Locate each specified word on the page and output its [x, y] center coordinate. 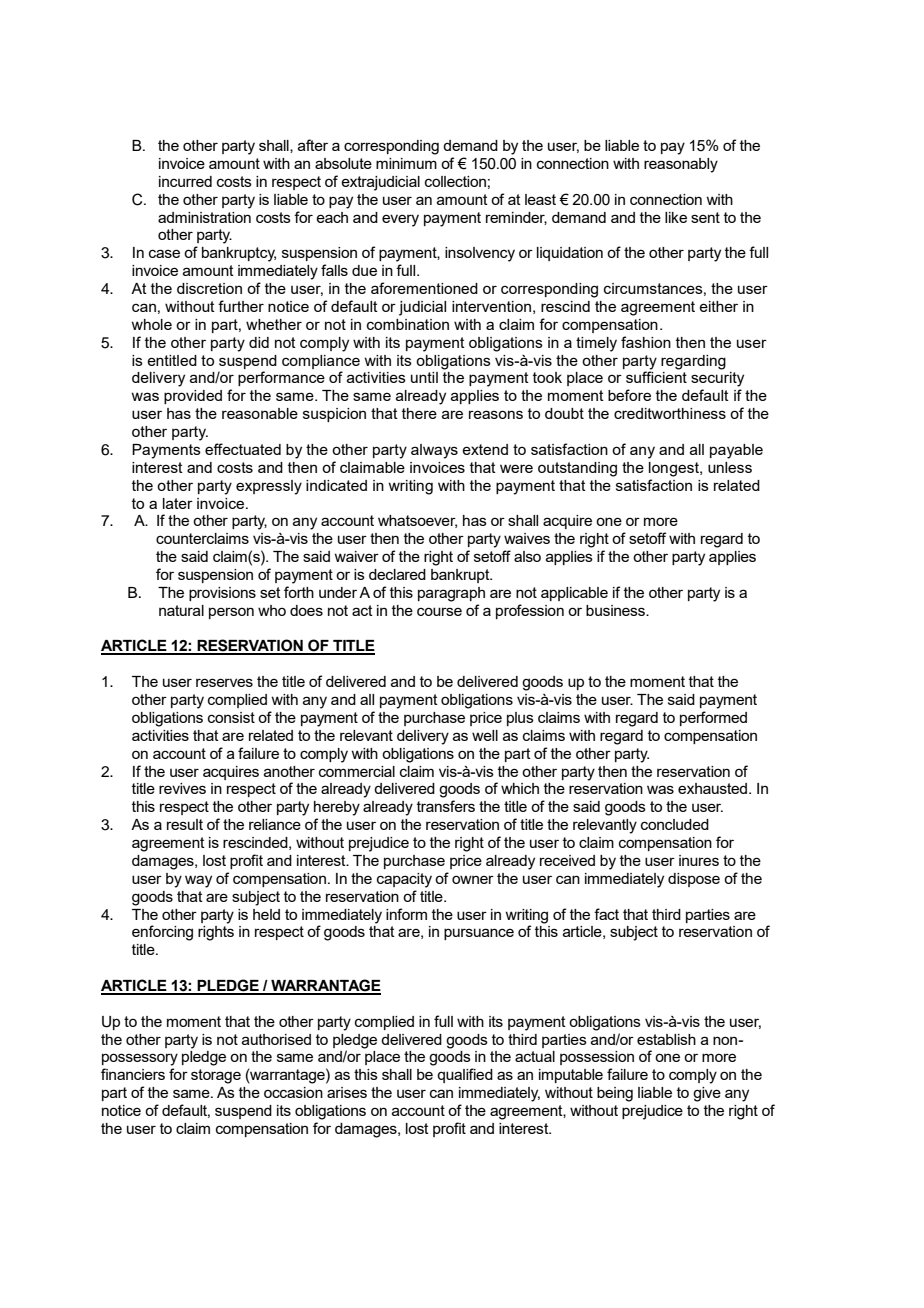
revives [182, 788]
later [178, 503]
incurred [185, 181]
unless [730, 467]
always [434, 451]
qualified [465, 1075]
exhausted [714, 788]
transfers [446, 806]
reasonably [681, 165]
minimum [406, 163]
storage [216, 1076]
